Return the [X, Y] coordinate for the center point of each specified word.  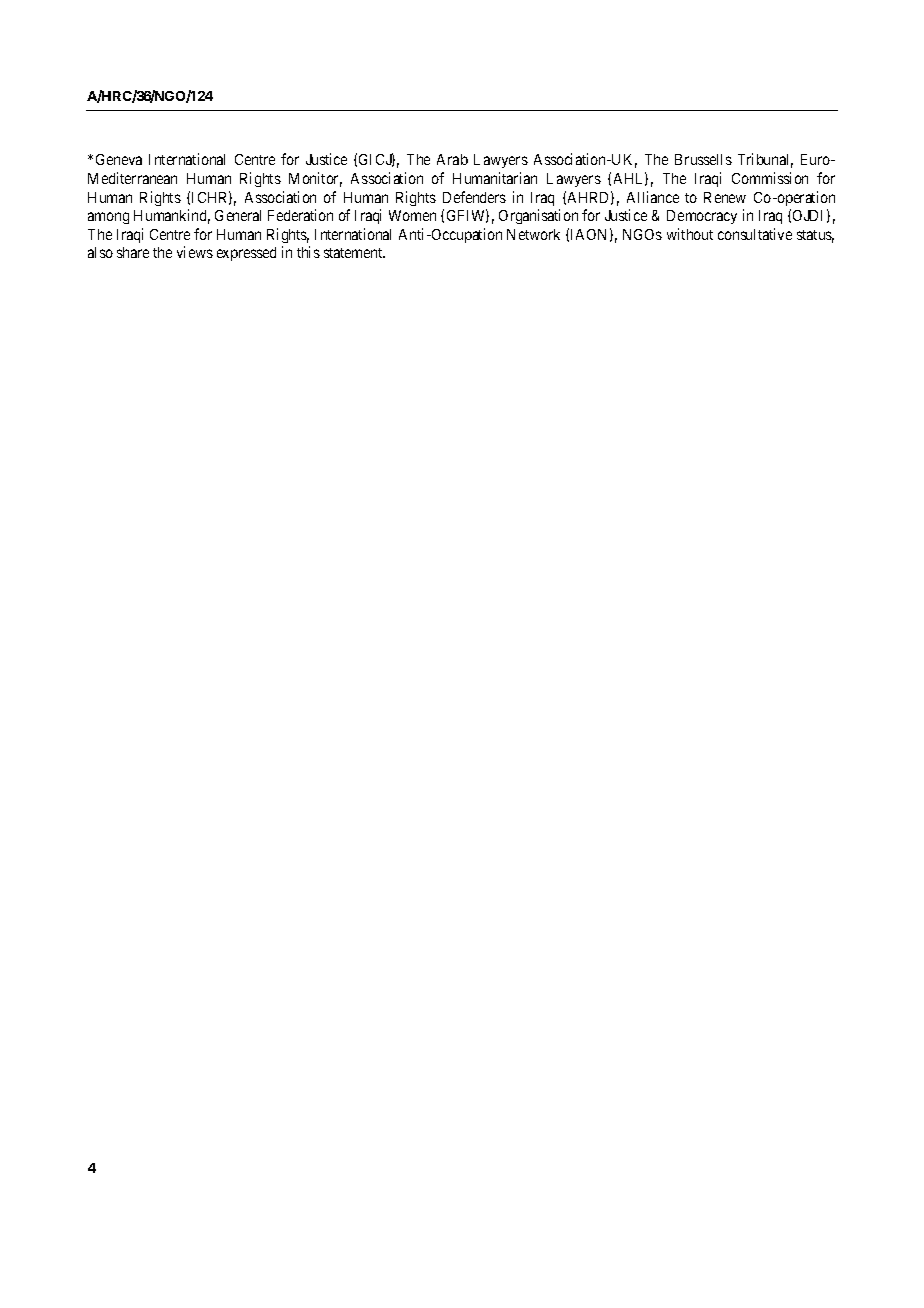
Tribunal [765, 160]
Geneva [119, 159]
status [815, 236]
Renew [725, 197]
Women [412, 215]
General [238, 215]
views [195, 252]
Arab [452, 159]
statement [354, 253]
